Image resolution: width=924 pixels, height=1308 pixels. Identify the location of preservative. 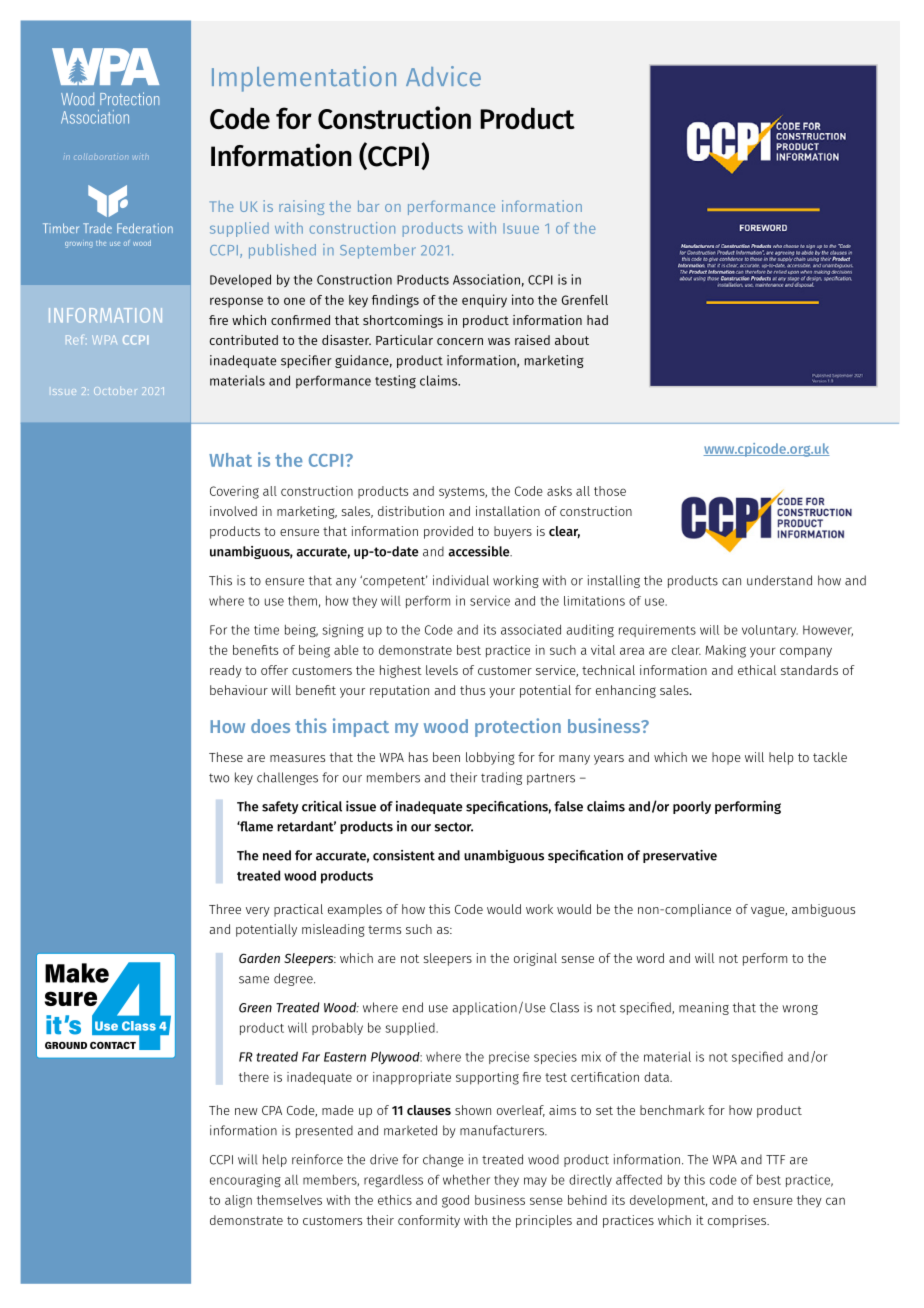
(680, 856).
